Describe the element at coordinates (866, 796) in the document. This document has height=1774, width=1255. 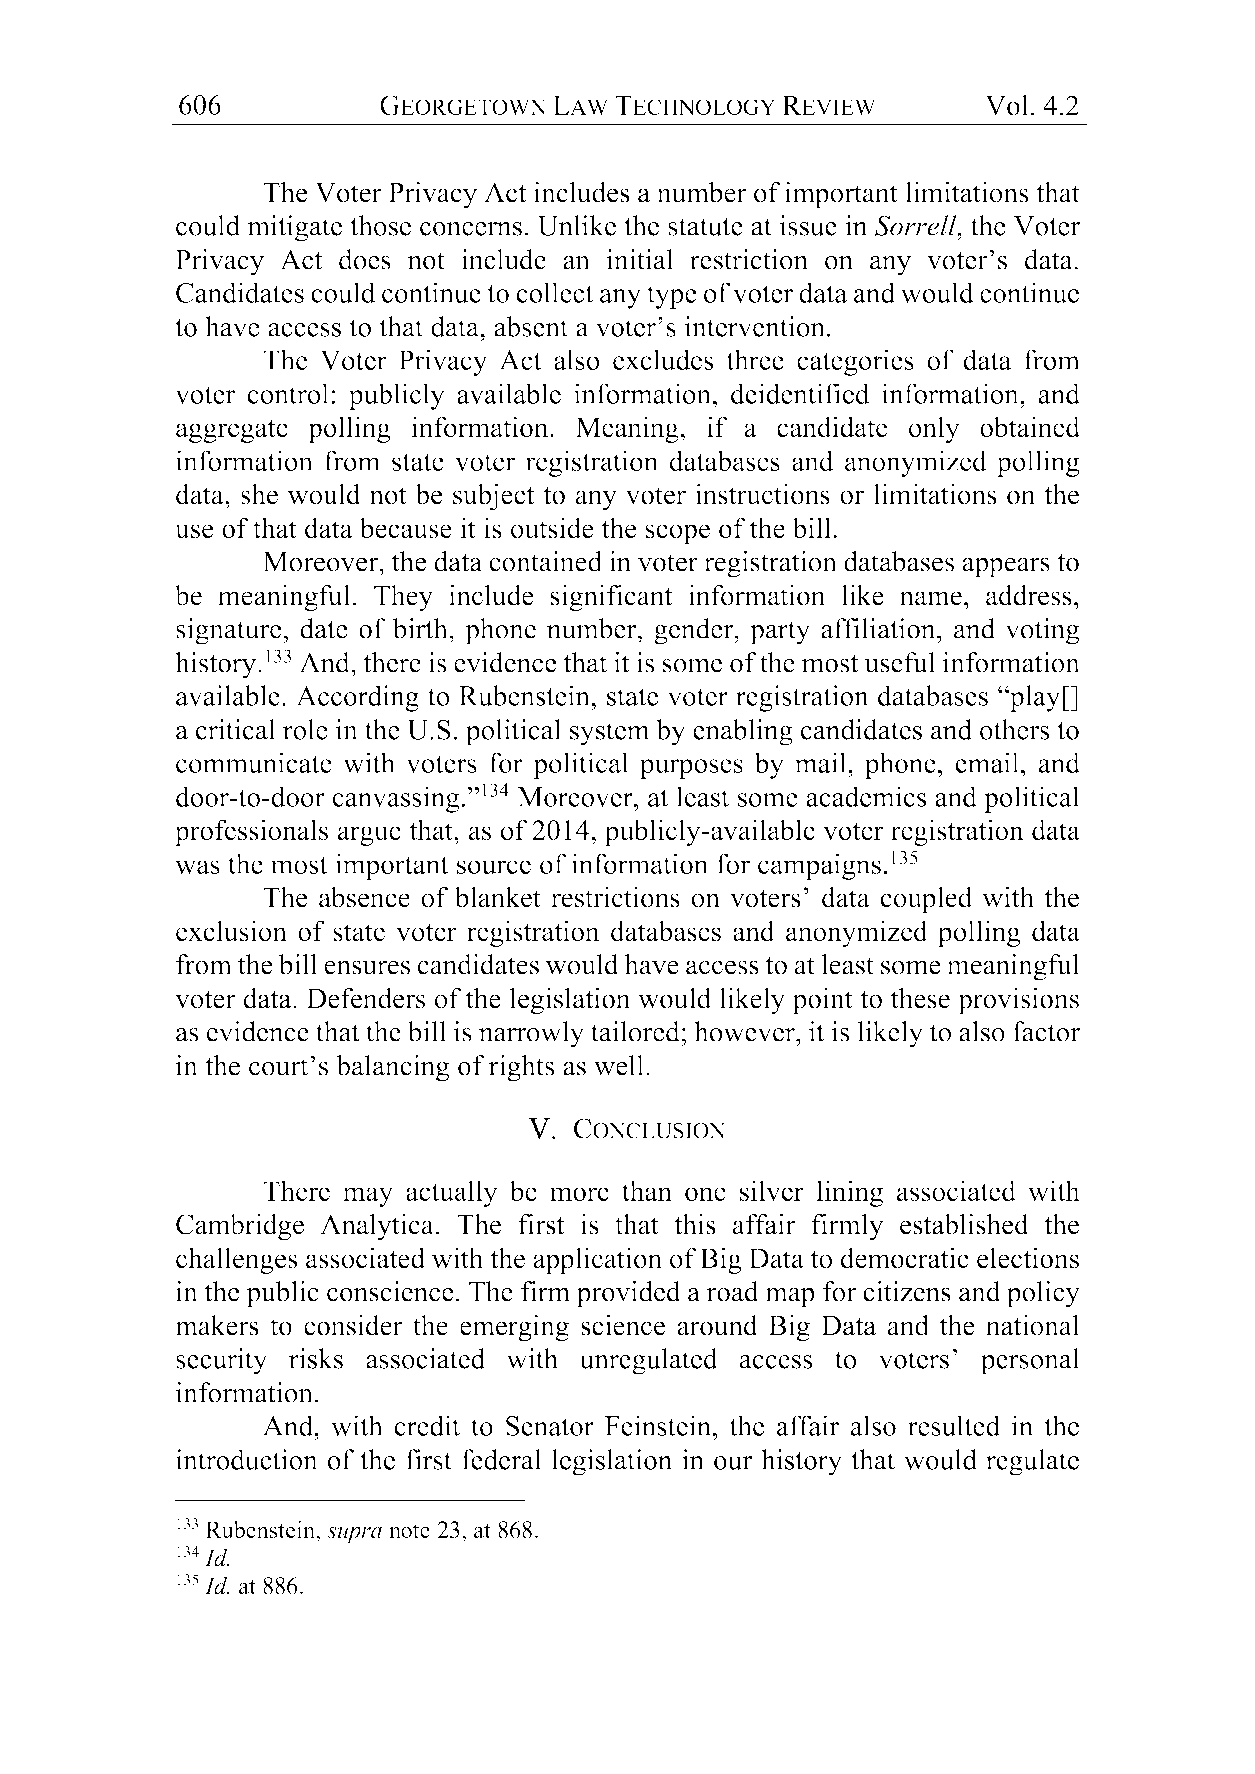
I see `academics` at that location.
